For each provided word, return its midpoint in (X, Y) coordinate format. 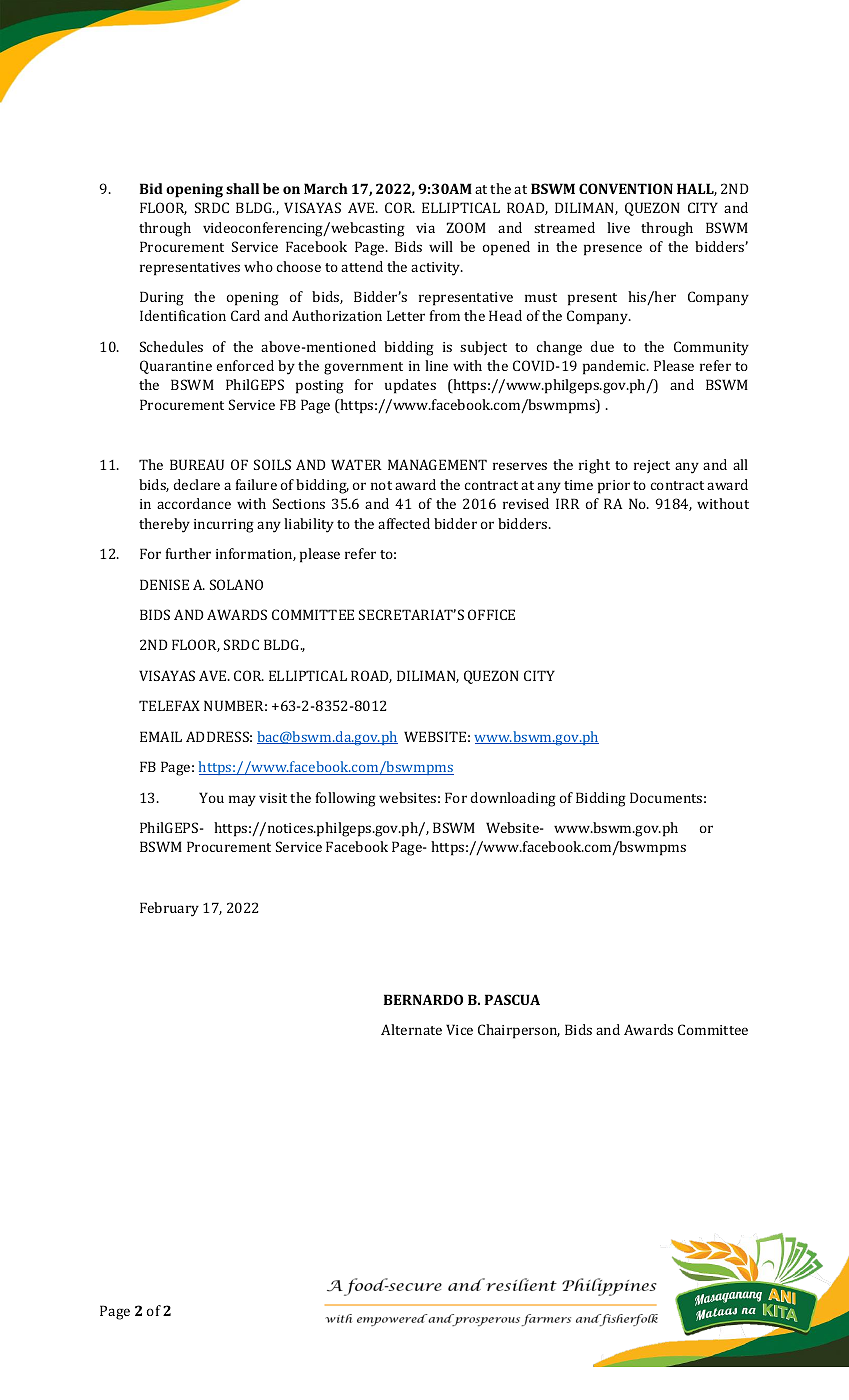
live (618, 227)
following (346, 799)
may (242, 801)
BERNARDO (423, 999)
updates (410, 386)
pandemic (615, 367)
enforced (245, 365)
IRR (568, 503)
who (258, 266)
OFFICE (491, 614)
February (169, 909)
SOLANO (236, 584)
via (425, 228)
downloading (513, 799)
